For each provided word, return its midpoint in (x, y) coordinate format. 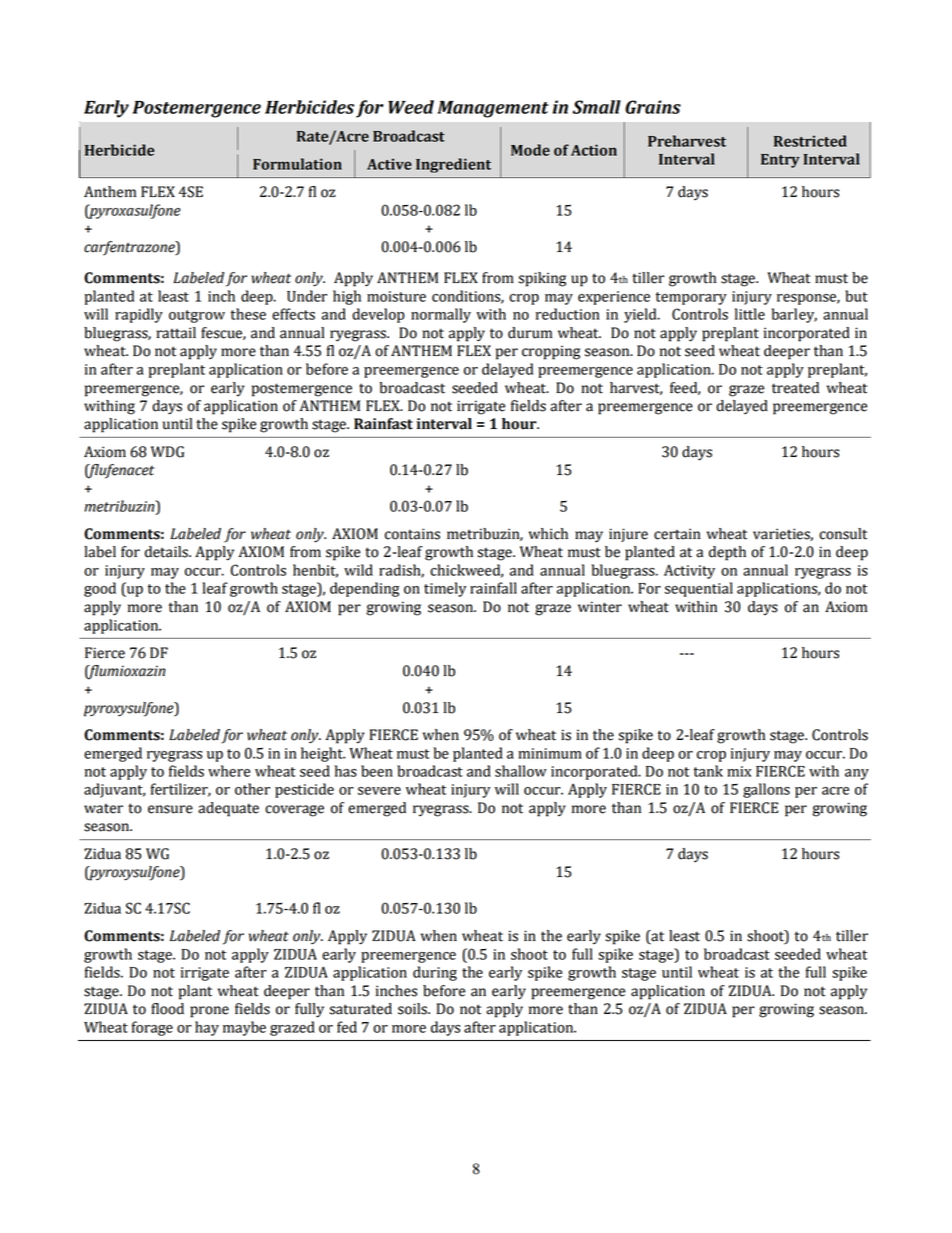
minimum (550, 753)
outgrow (197, 316)
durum (530, 333)
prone (209, 1012)
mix (739, 771)
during (435, 973)
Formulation (297, 164)
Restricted (810, 141)
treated (795, 388)
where (229, 771)
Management (493, 109)
